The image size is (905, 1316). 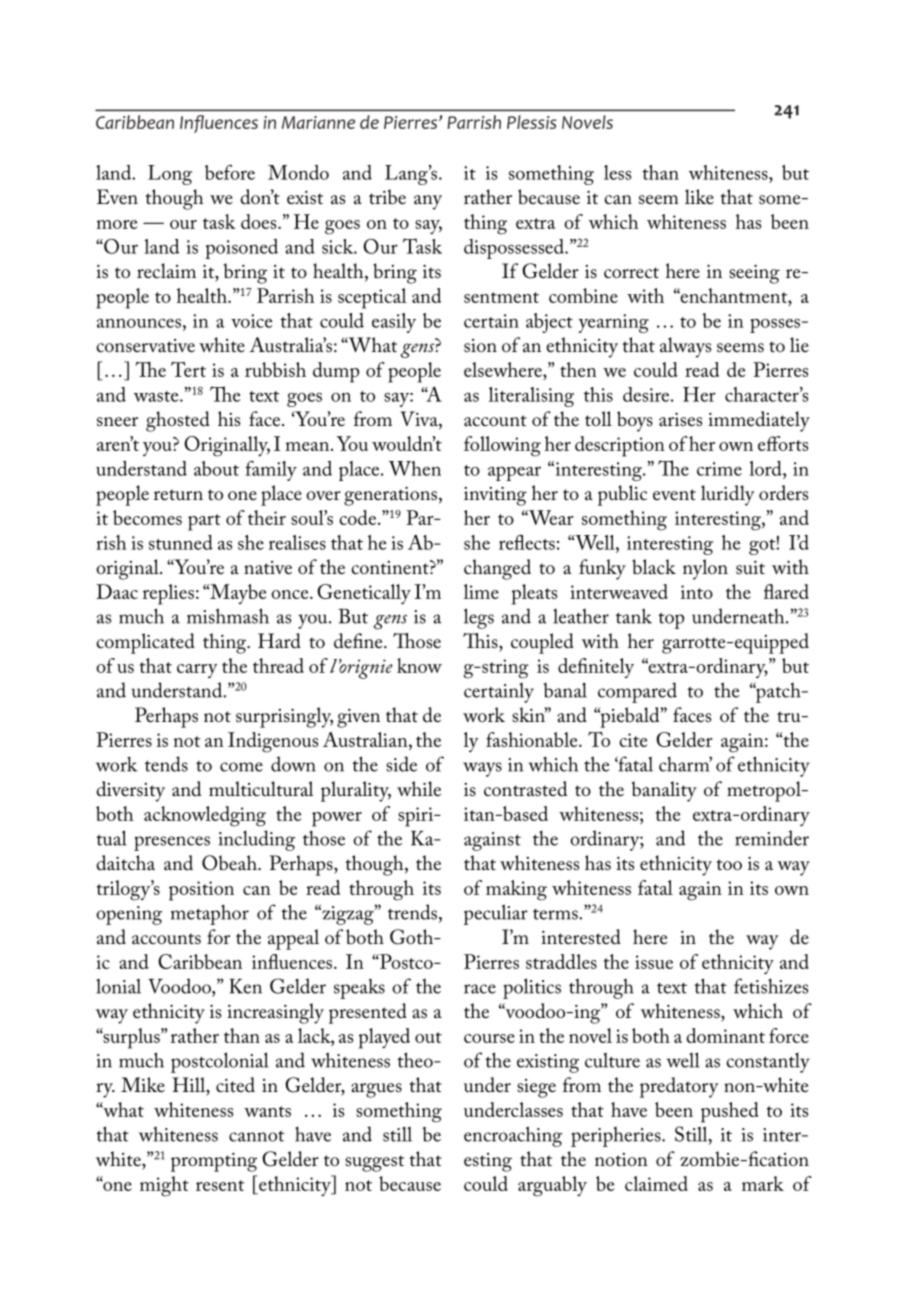 What do you see at coordinates (671, 620) in the screenshot?
I see `top` at bounding box center [671, 620].
